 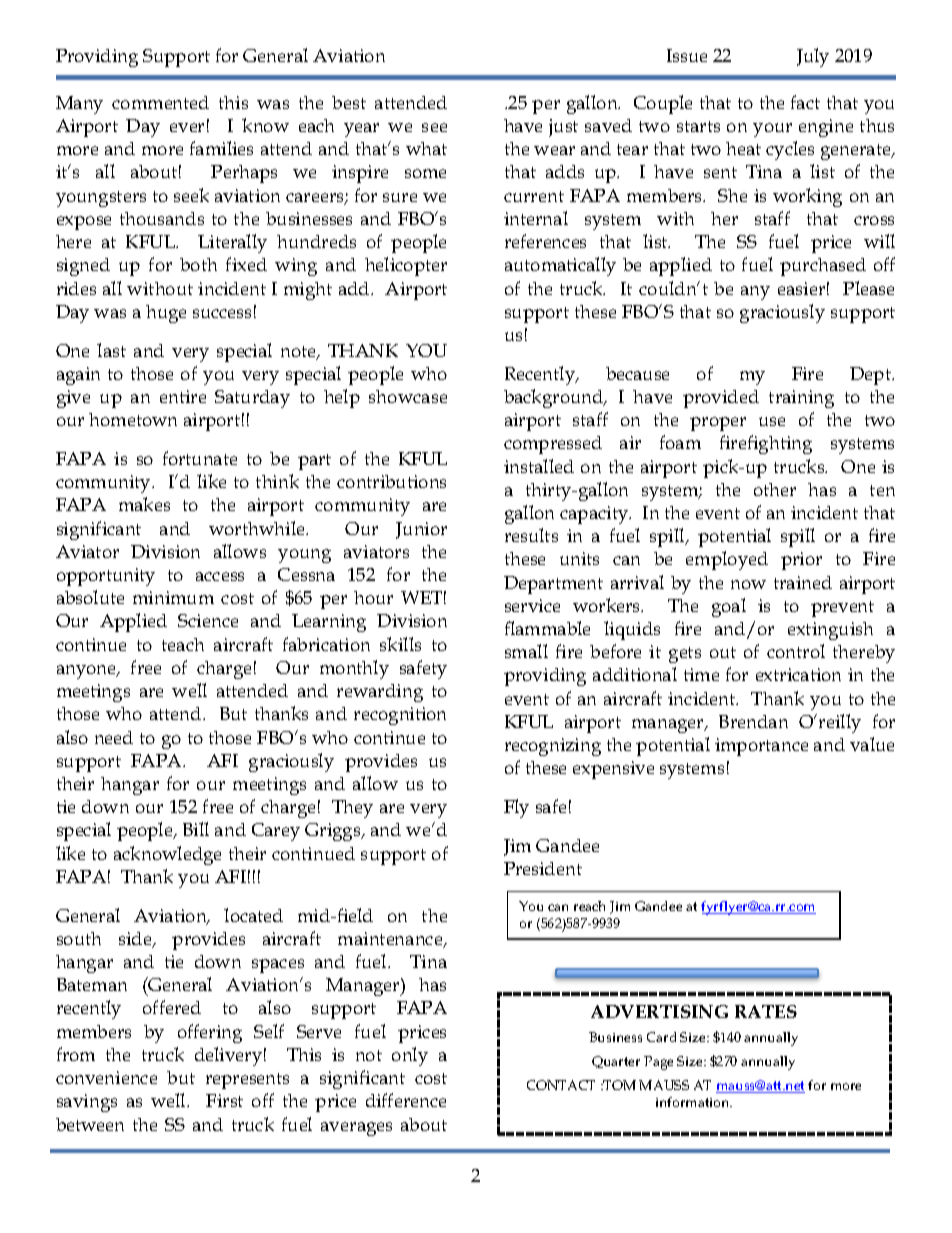 I want to click on need, so click(x=114, y=737).
